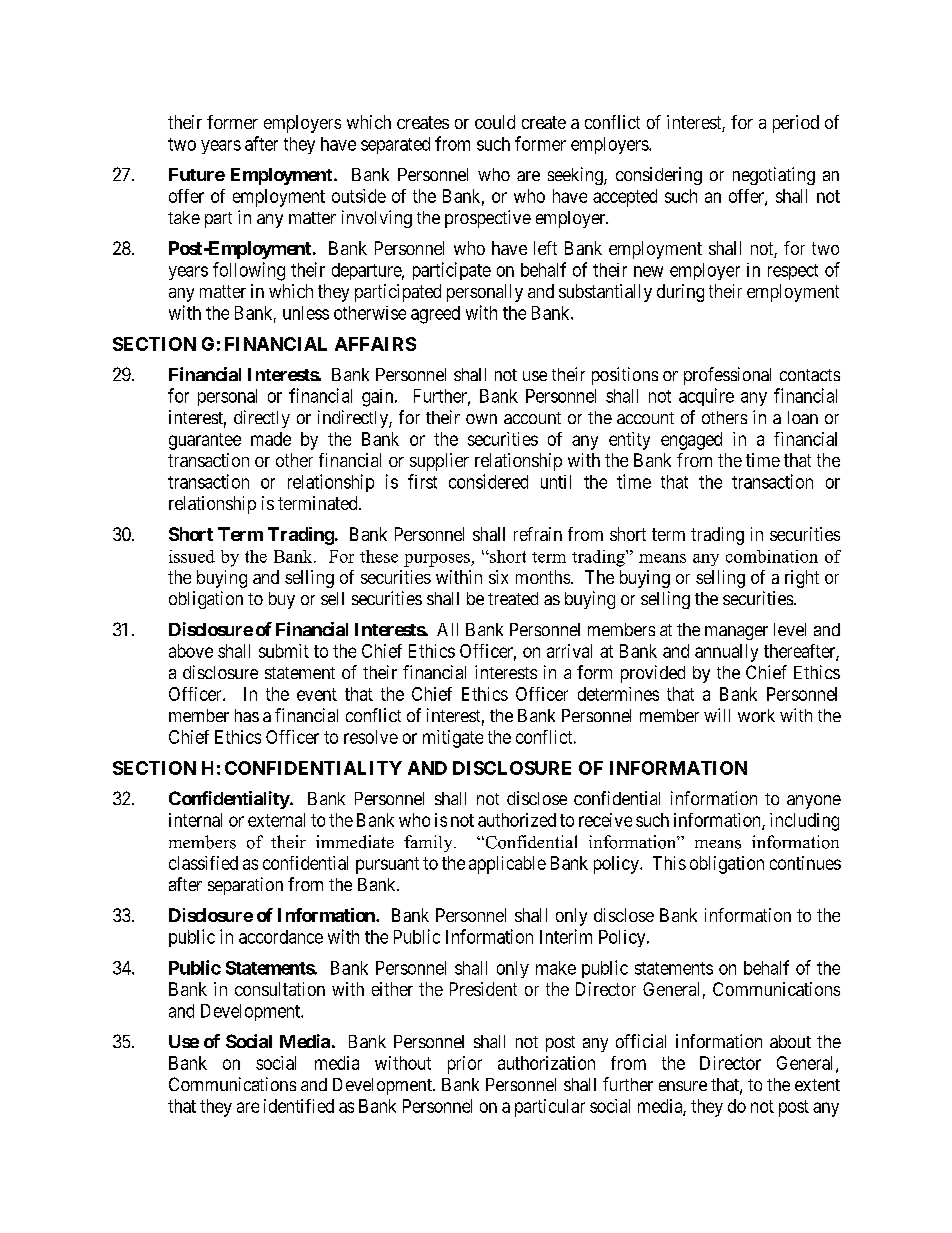 This screenshot has height=1233, width=952. What do you see at coordinates (284, 651) in the screenshot?
I see `submit` at bounding box center [284, 651].
